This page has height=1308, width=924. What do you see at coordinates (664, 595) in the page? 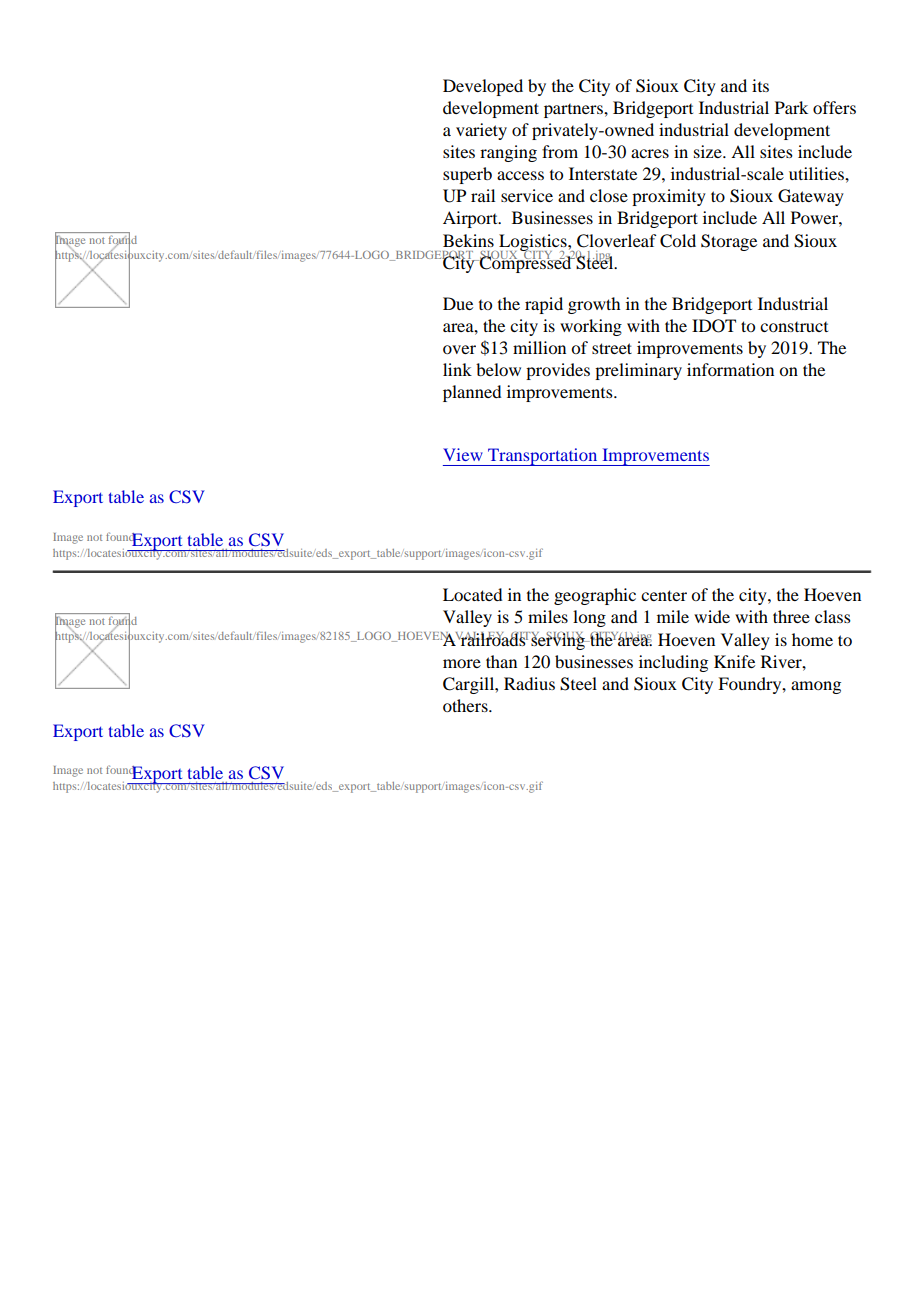
I see `center` at bounding box center [664, 595].
